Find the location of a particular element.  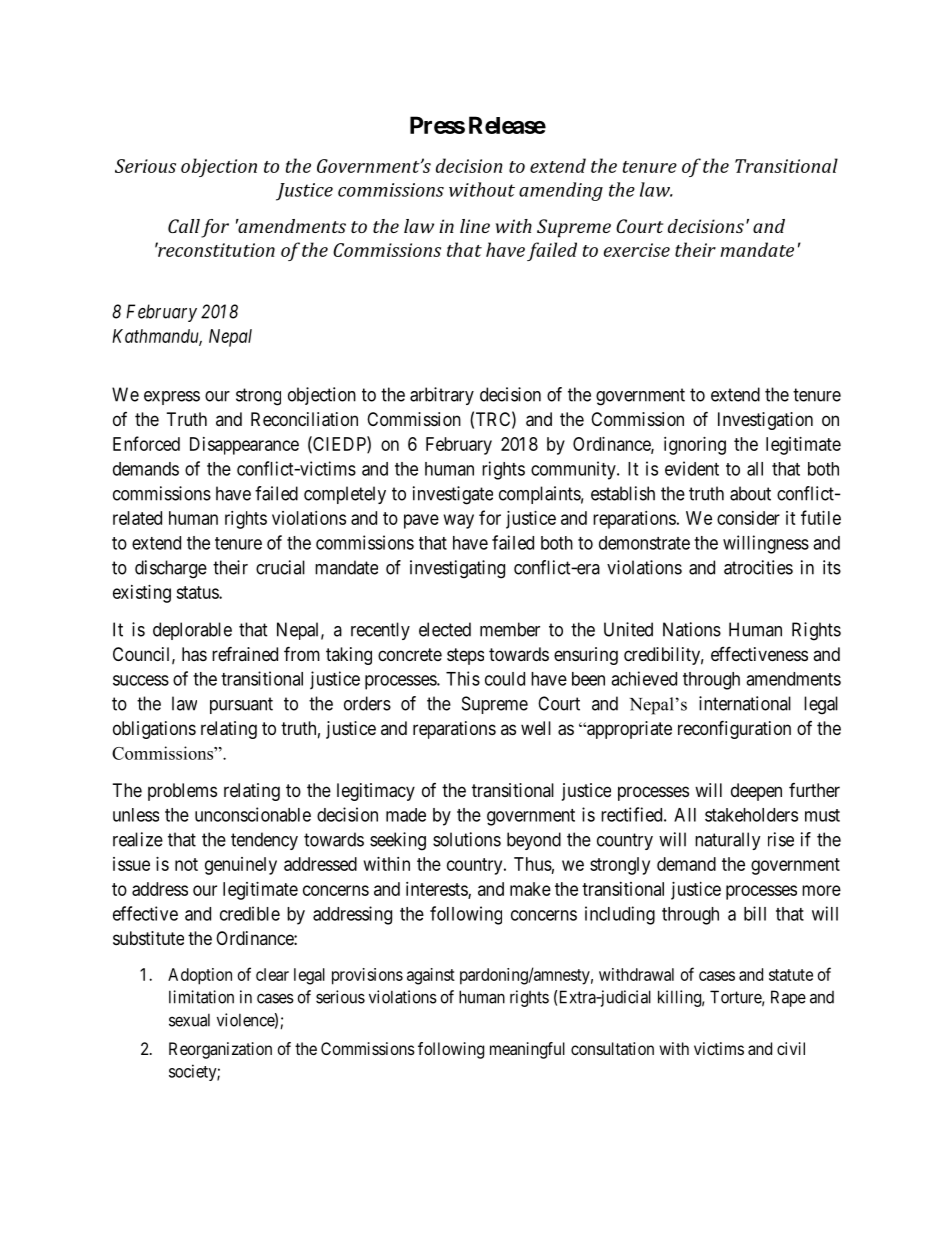

naturally is located at coordinates (728, 841).
